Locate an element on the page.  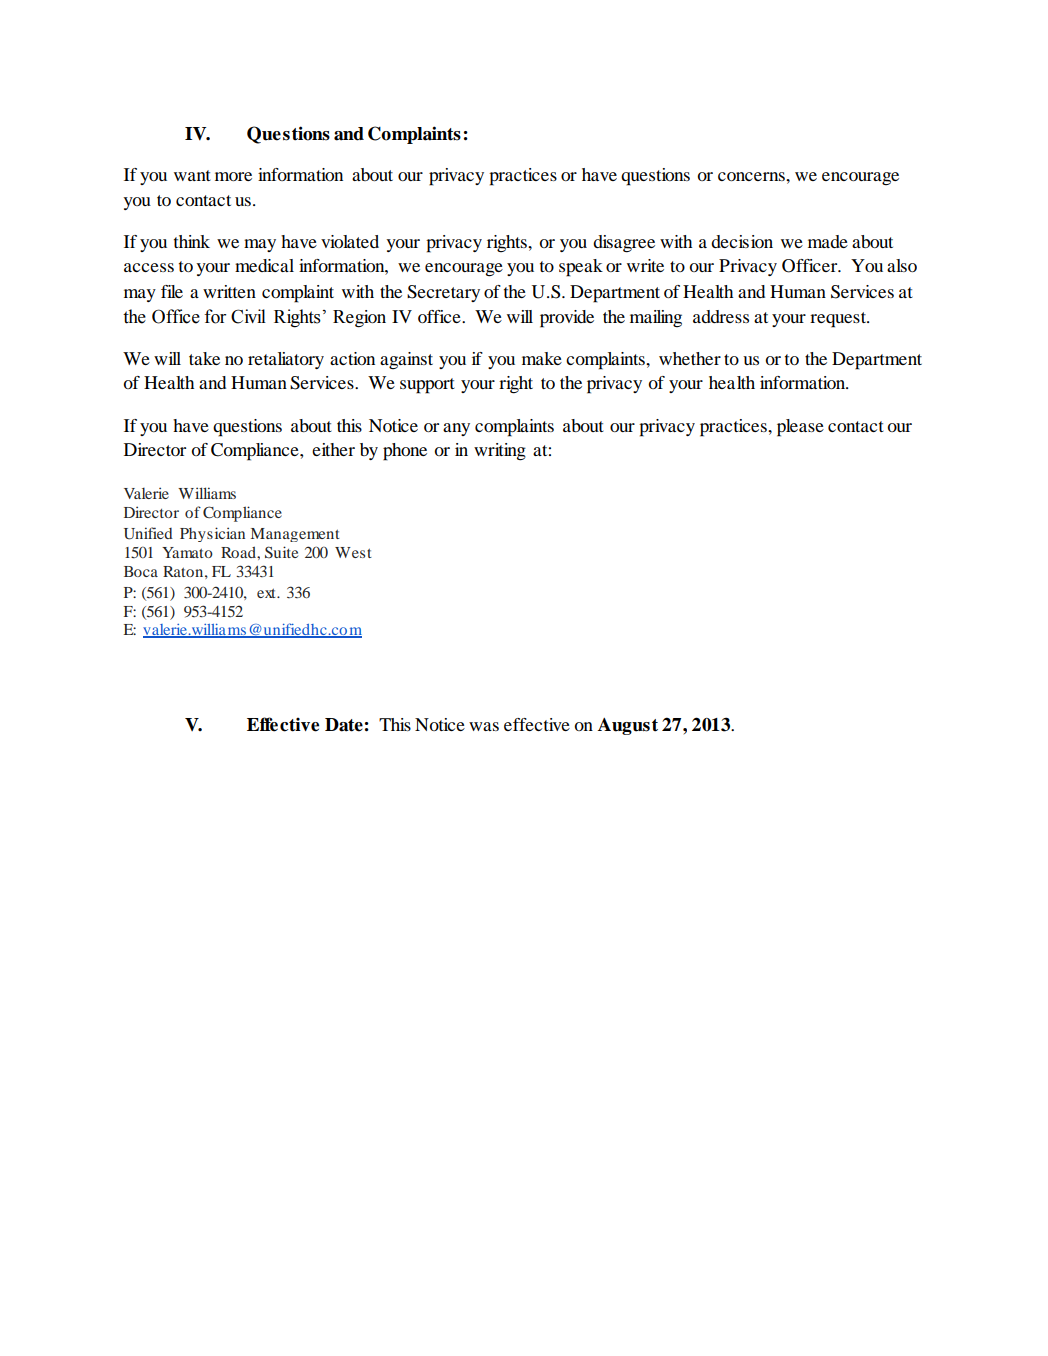
take is located at coordinates (204, 358).
